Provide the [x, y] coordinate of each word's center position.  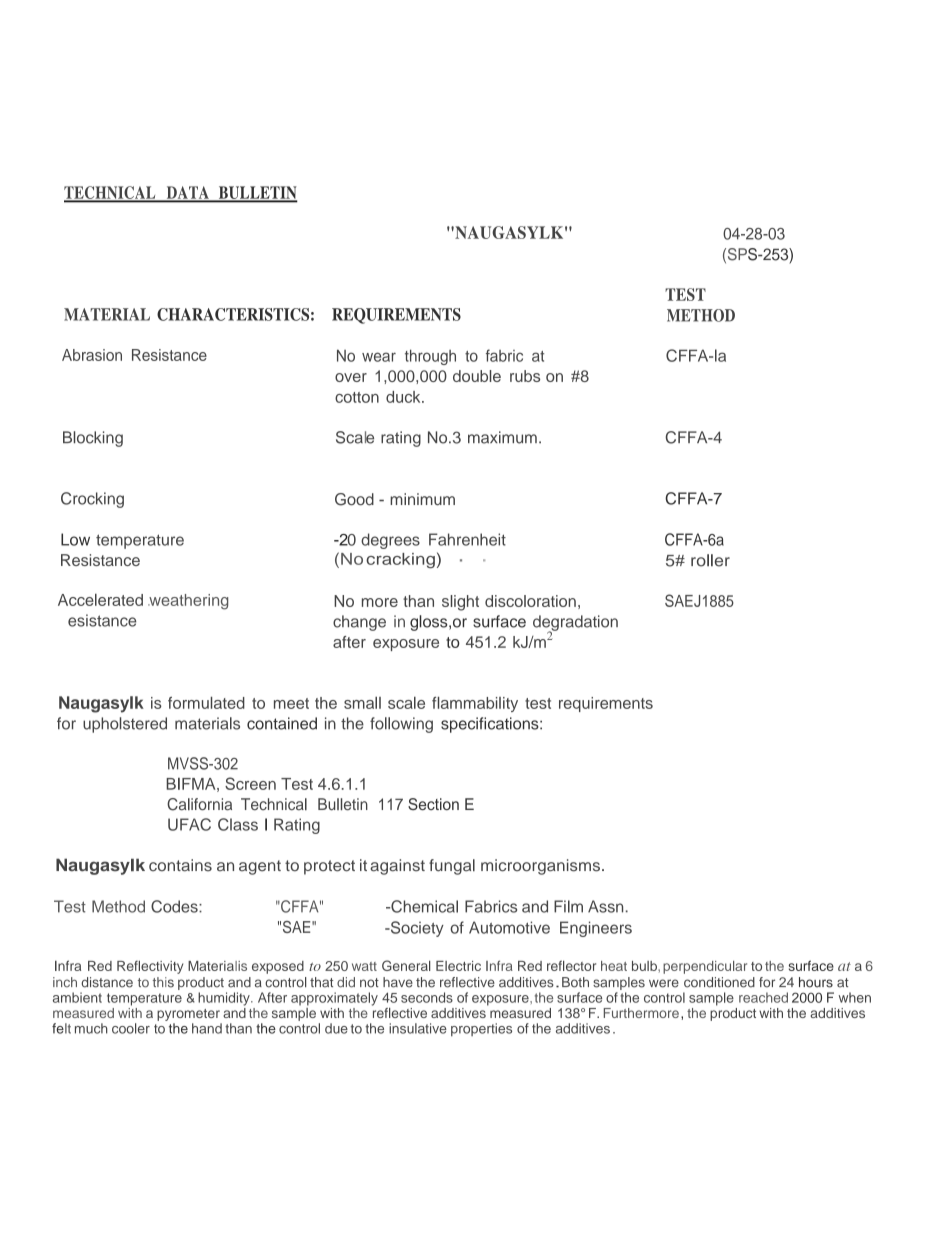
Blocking [93, 439]
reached [763, 997]
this [163, 982]
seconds [427, 997]
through [430, 357]
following [401, 725]
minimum [422, 499]
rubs [525, 376]
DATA [187, 193]
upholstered [125, 725]
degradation [575, 624]
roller [710, 560]
